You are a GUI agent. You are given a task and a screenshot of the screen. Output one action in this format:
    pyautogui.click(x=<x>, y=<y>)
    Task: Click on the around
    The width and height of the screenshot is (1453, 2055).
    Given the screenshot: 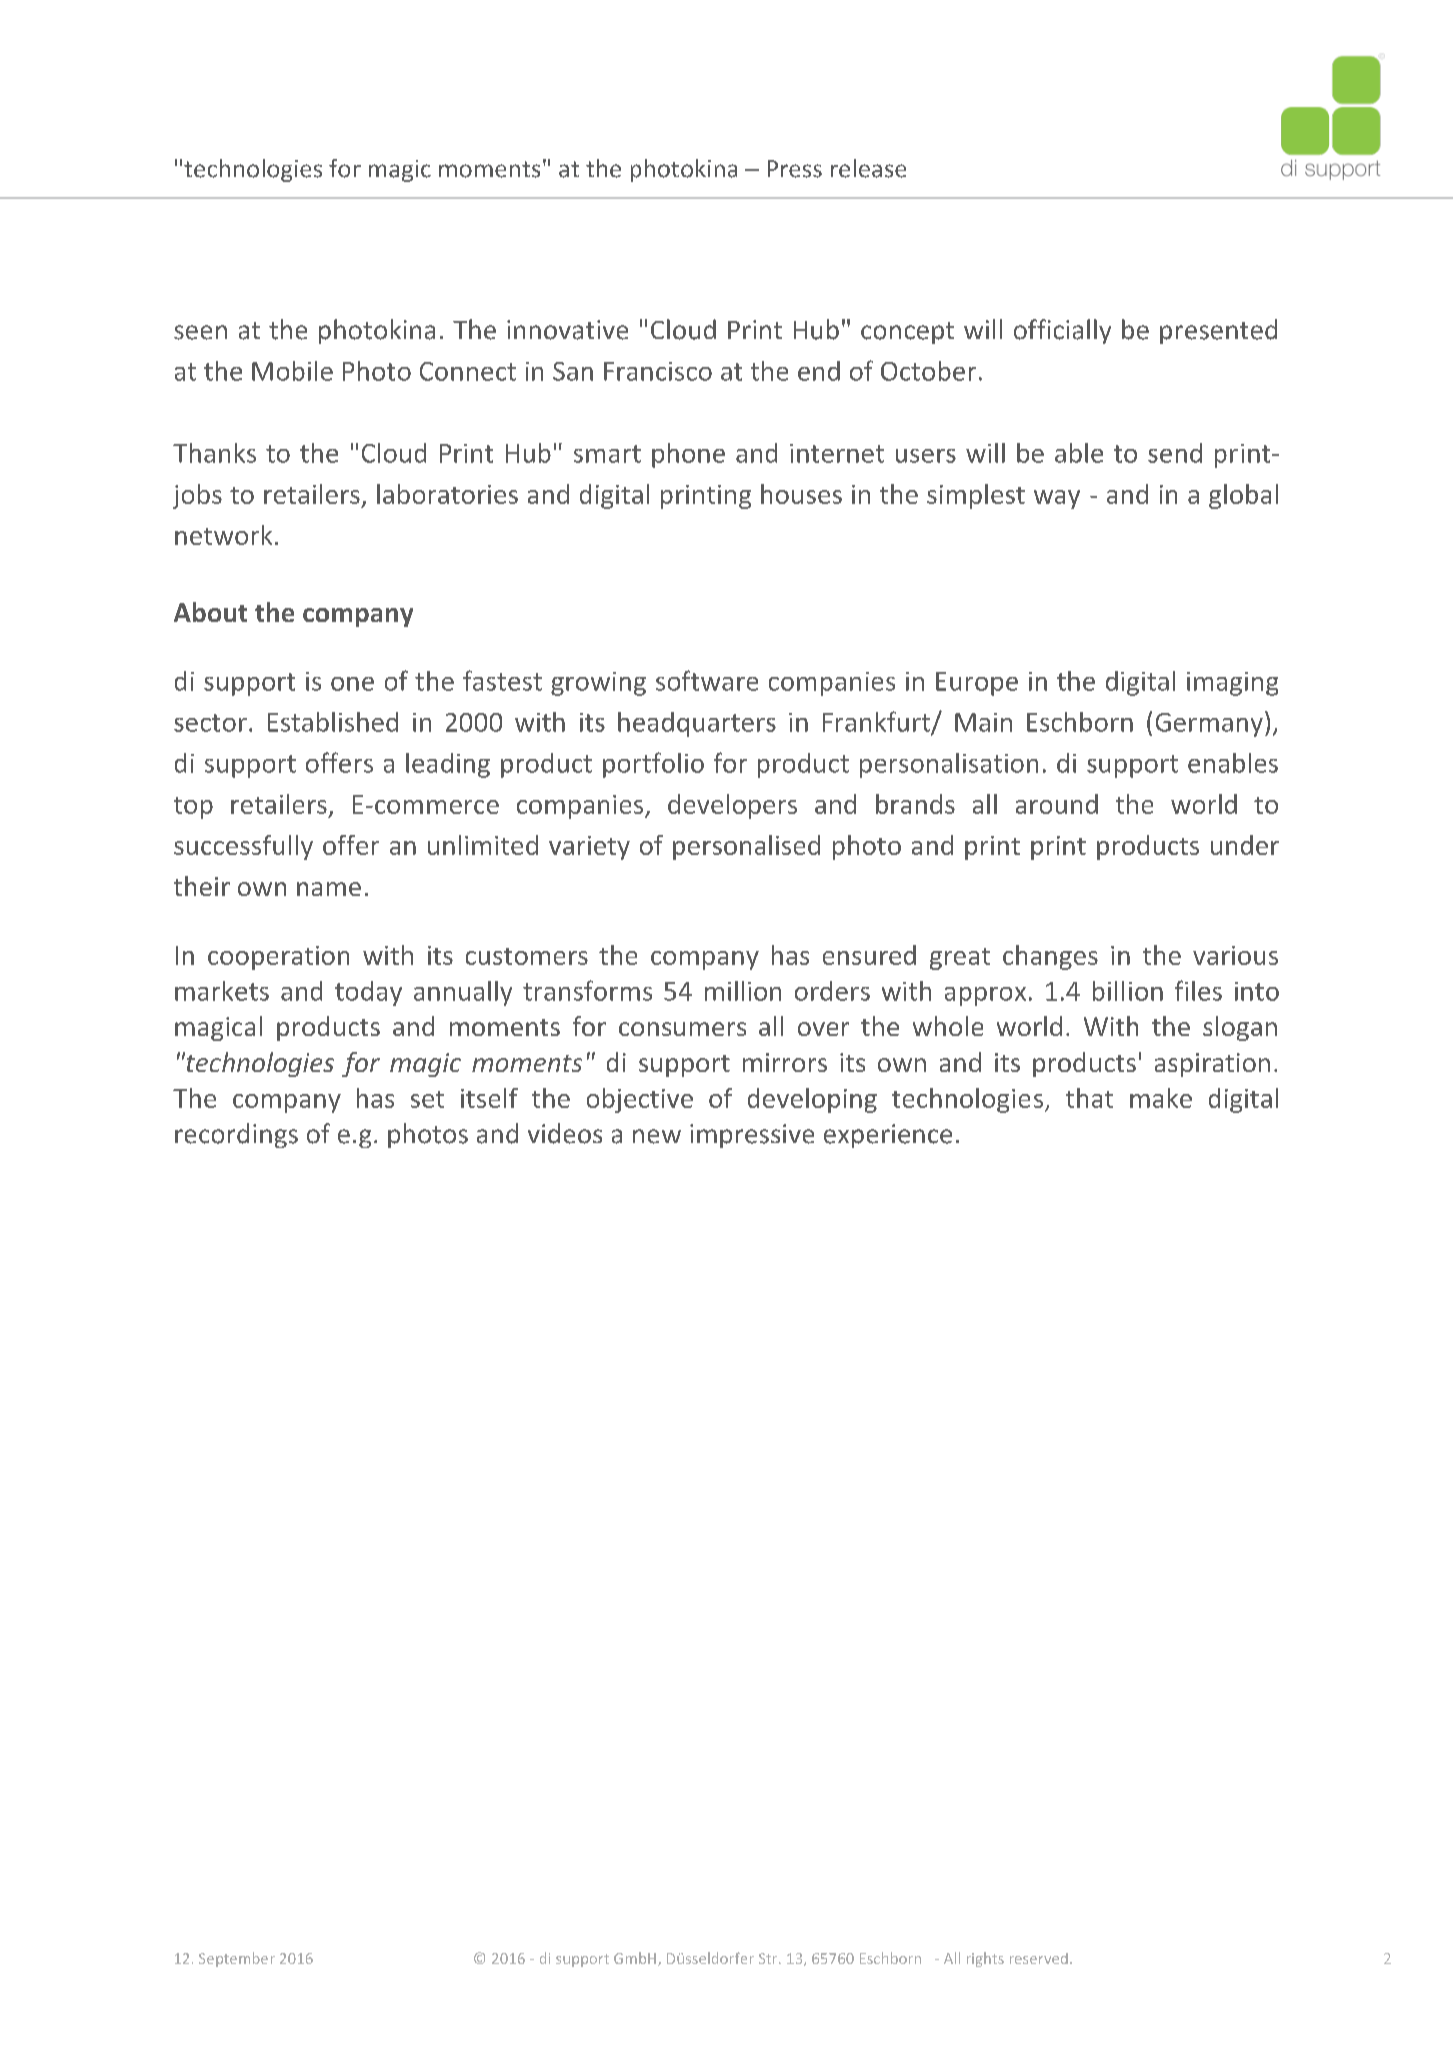 What is the action you would take?
    pyautogui.click(x=1057, y=804)
